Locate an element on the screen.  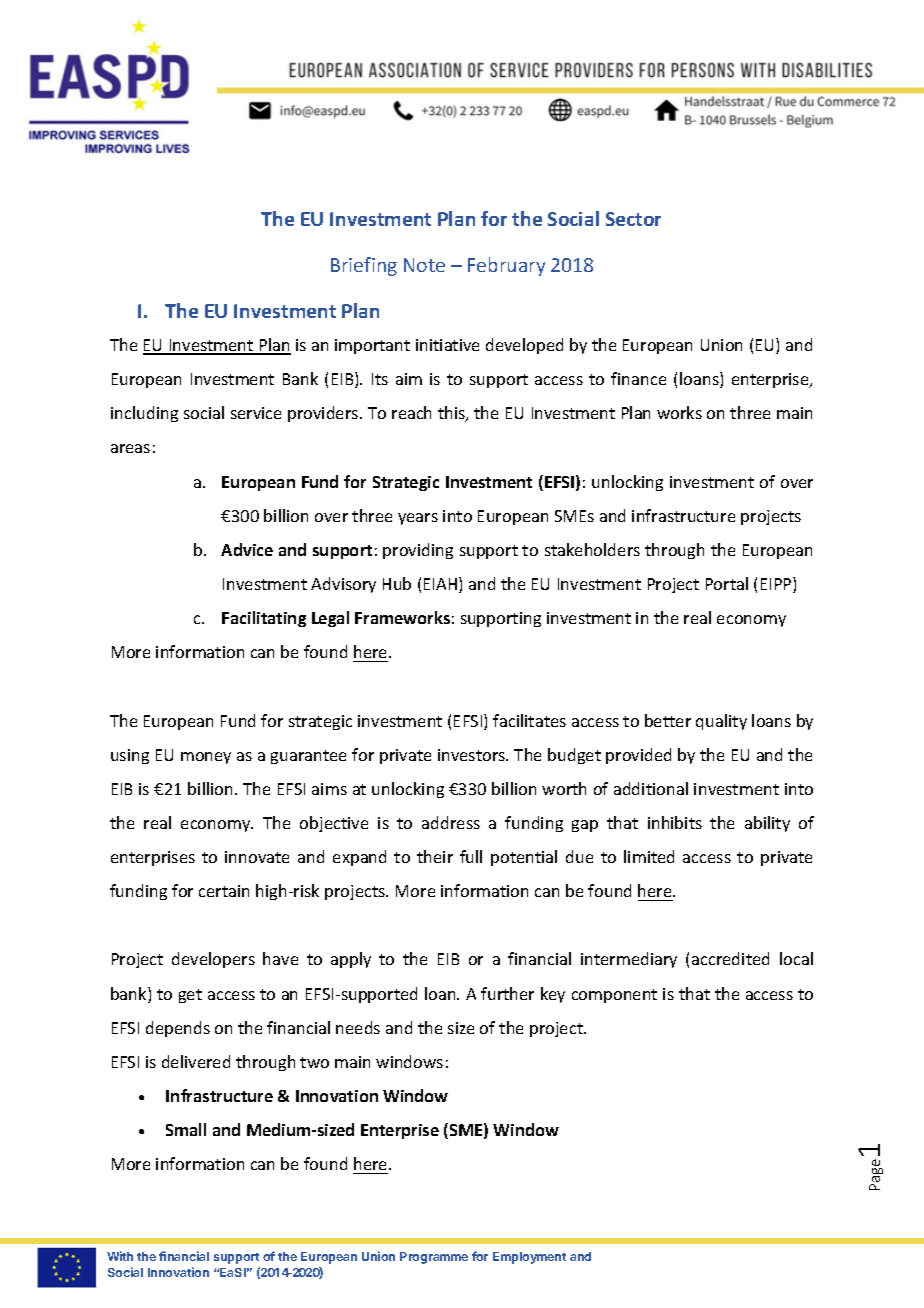
address is located at coordinates (451, 822).
